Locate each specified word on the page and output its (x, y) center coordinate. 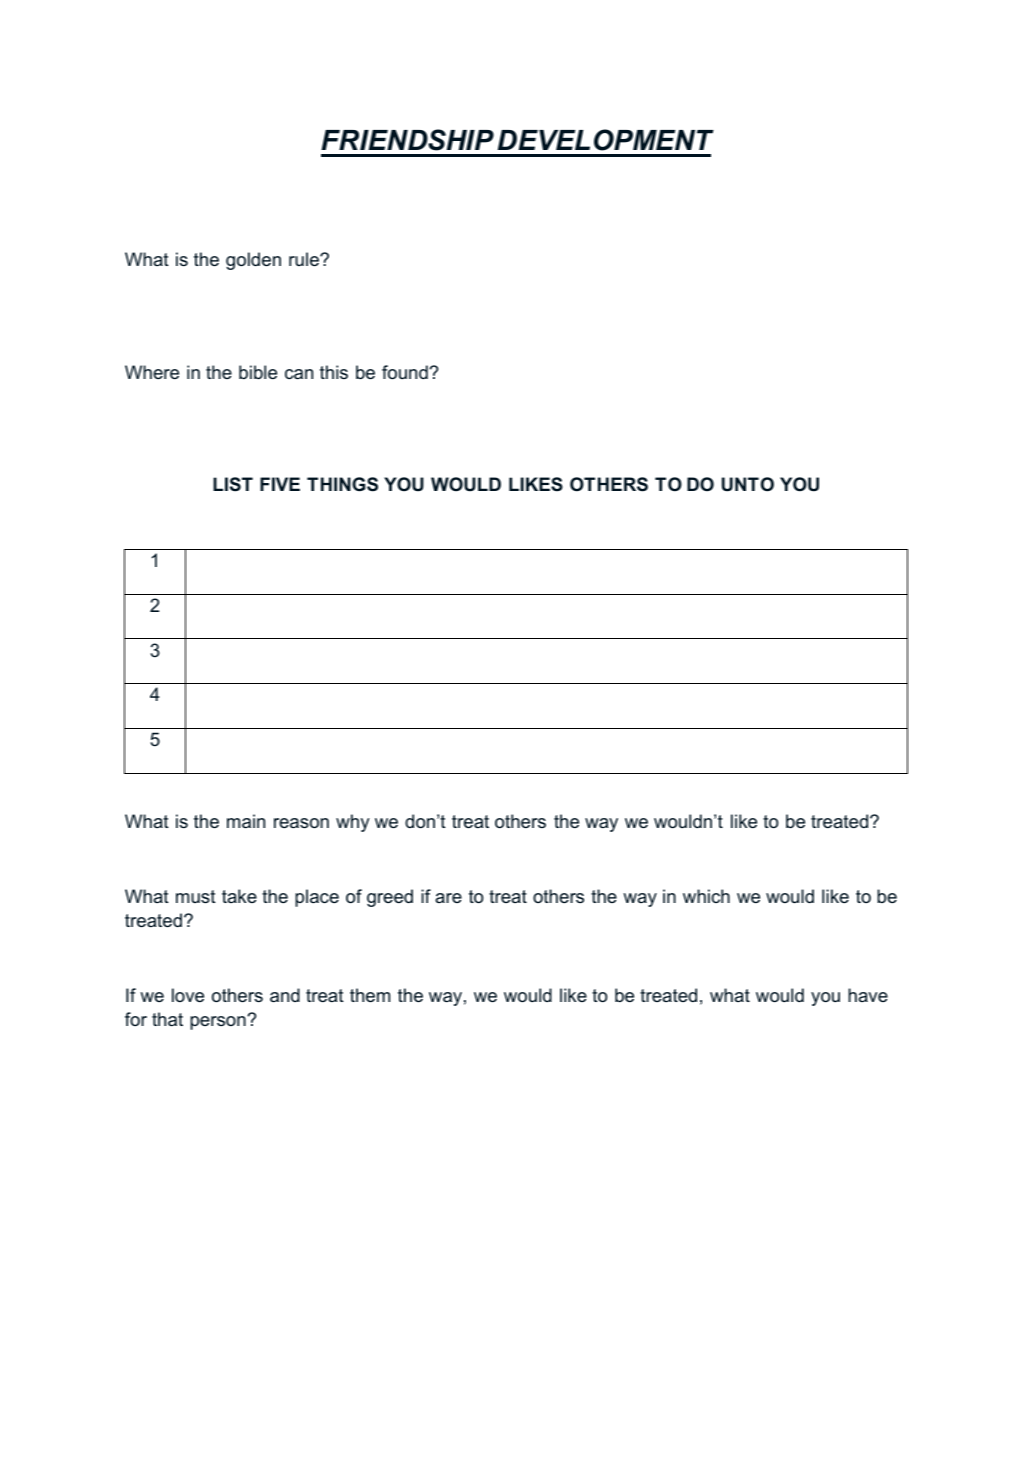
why (353, 823)
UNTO (748, 484)
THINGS (342, 484)
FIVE (280, 484)
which (706, 896)
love (188, 995)
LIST (233, 484)
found (406, 372)
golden (253, 261)
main (246, 821)
